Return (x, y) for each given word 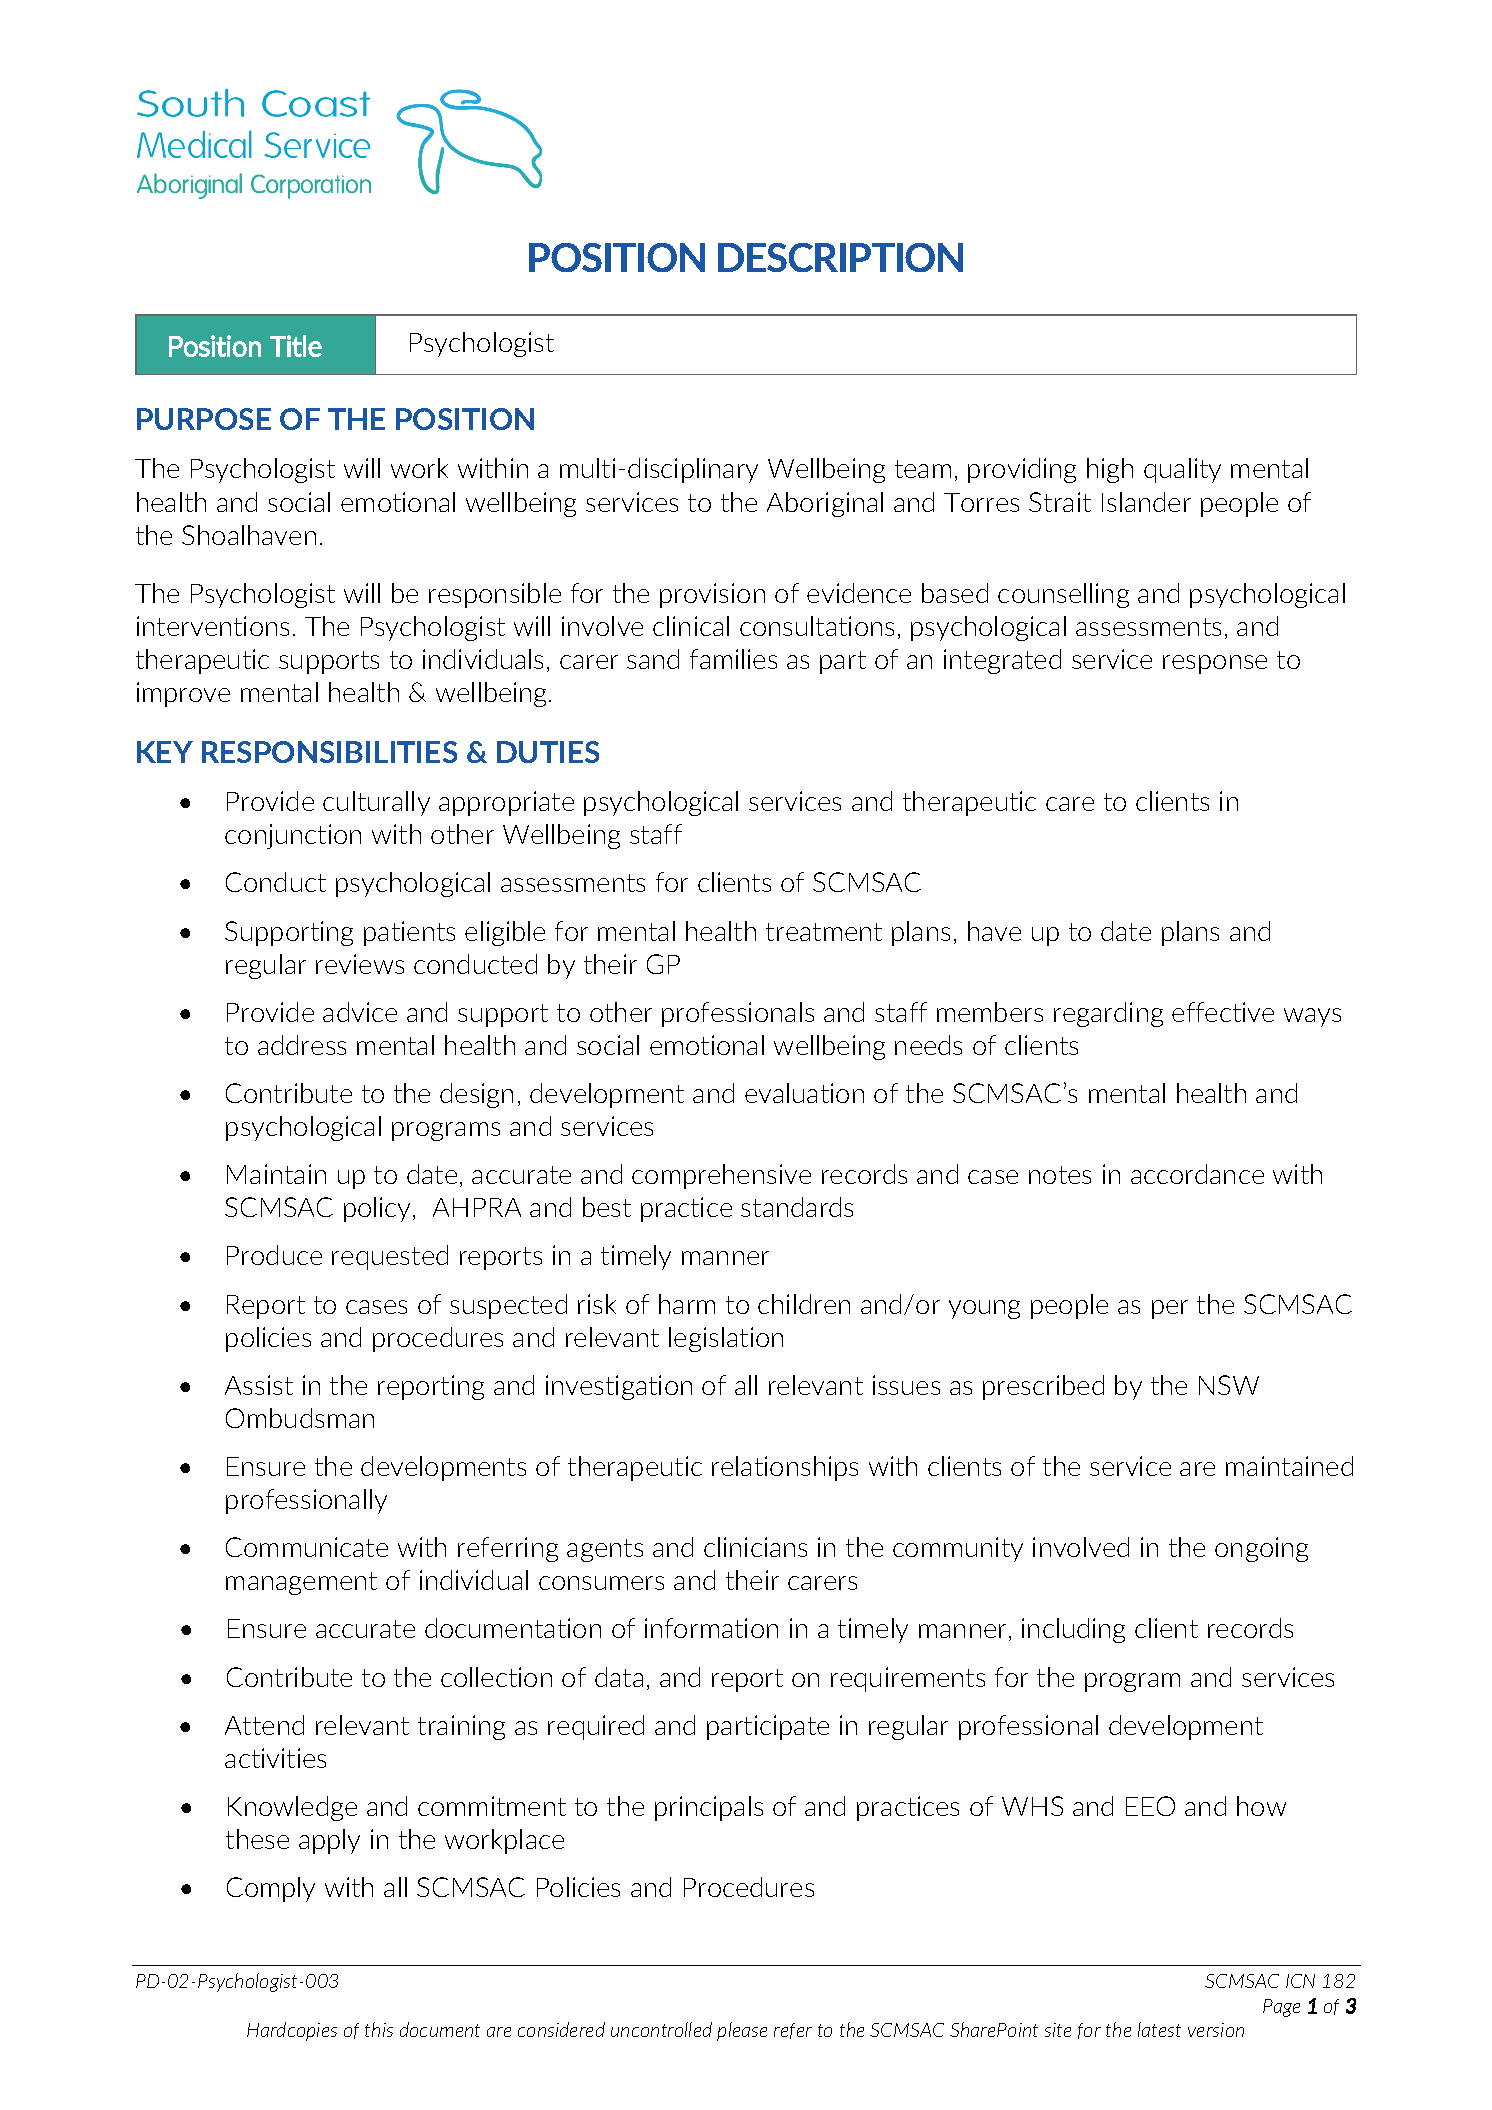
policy (379, 1209)
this (379, 2029)
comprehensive (721, 1176)
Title (296, 346)
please (742, 2031)
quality (1182, 470)
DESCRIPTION (840, 257)
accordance (1197, 1174)
